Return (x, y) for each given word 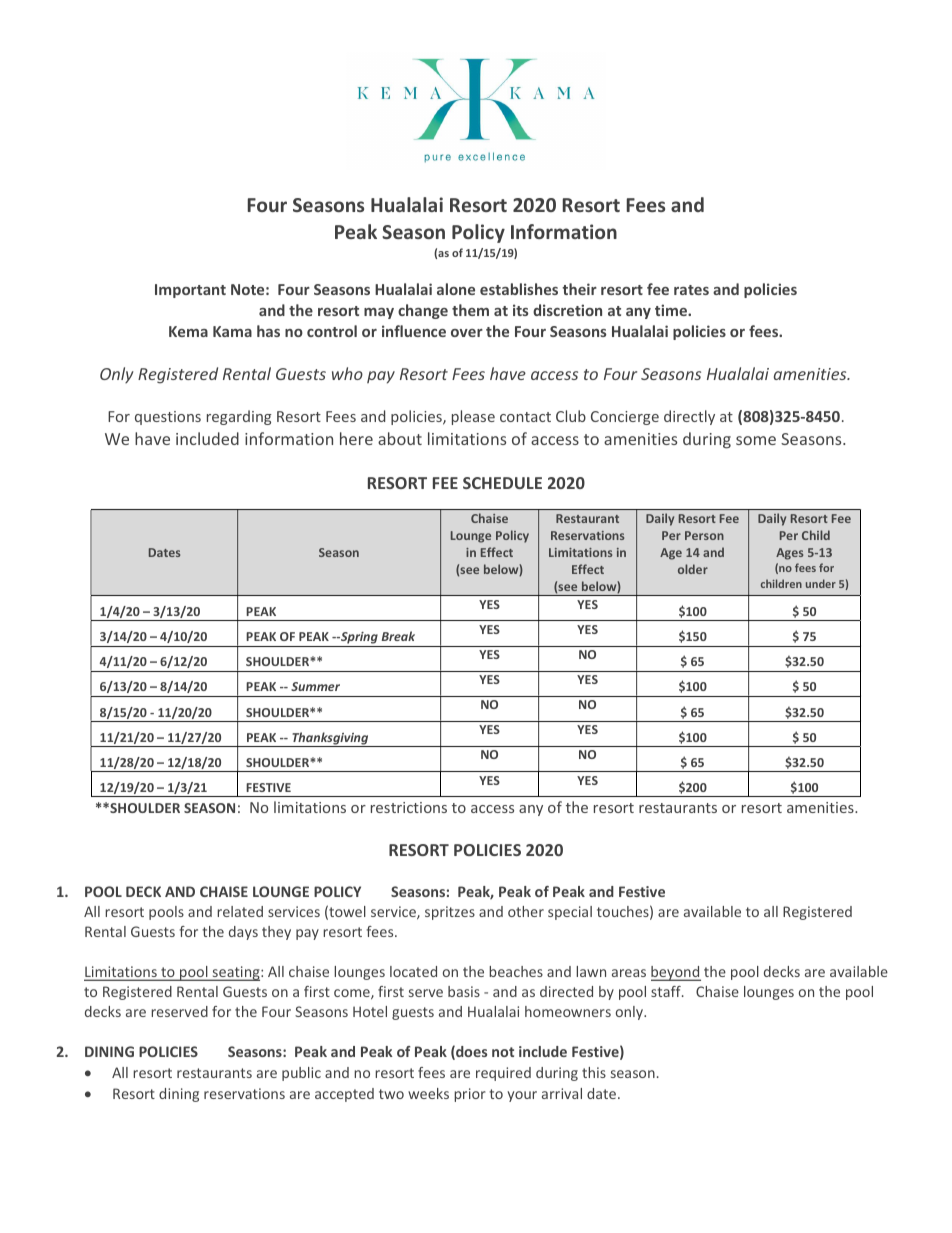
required (503, 1074)
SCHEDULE (502, 483)
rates (691, 290)
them (470, 310)
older (693, 569)
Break (398, 636)
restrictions (409, 807)
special (570, 913)
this (594, 1072)
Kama (232, 331)
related (240, 911)
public (301, 1074)
